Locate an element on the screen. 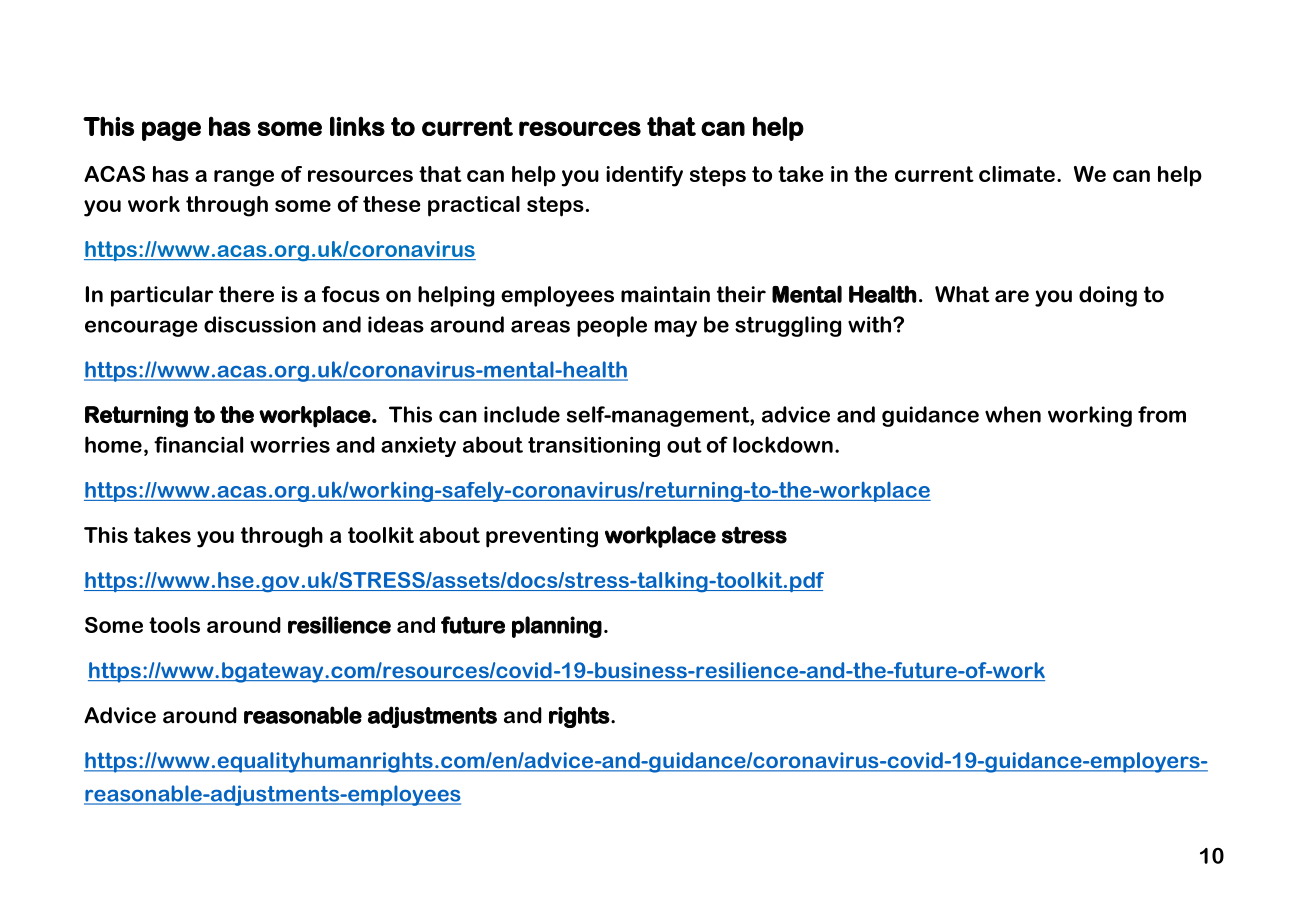  there is located at coordinates (246, 294).
